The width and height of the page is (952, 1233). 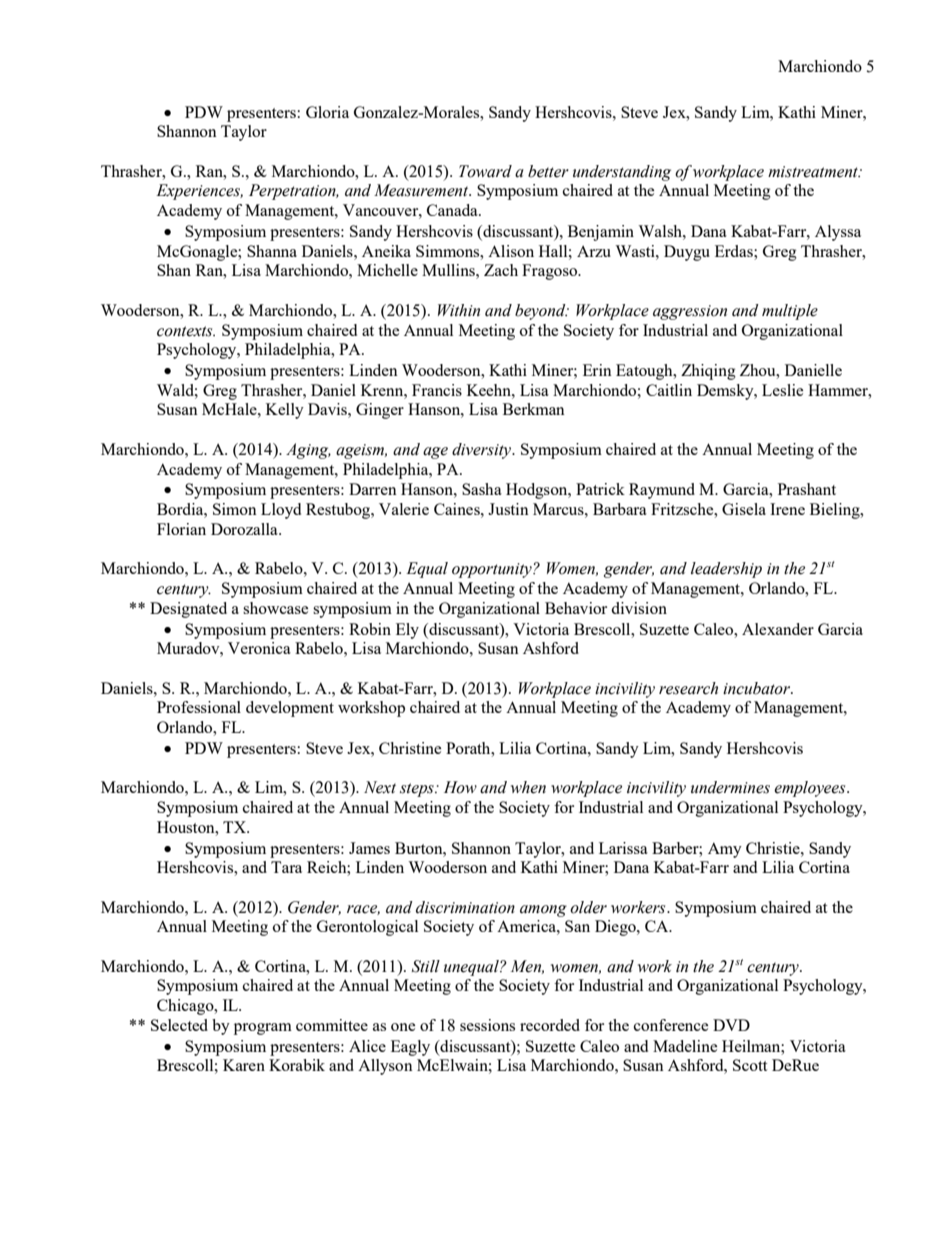 I want to click on leadership, so click(x=726, y=570).
